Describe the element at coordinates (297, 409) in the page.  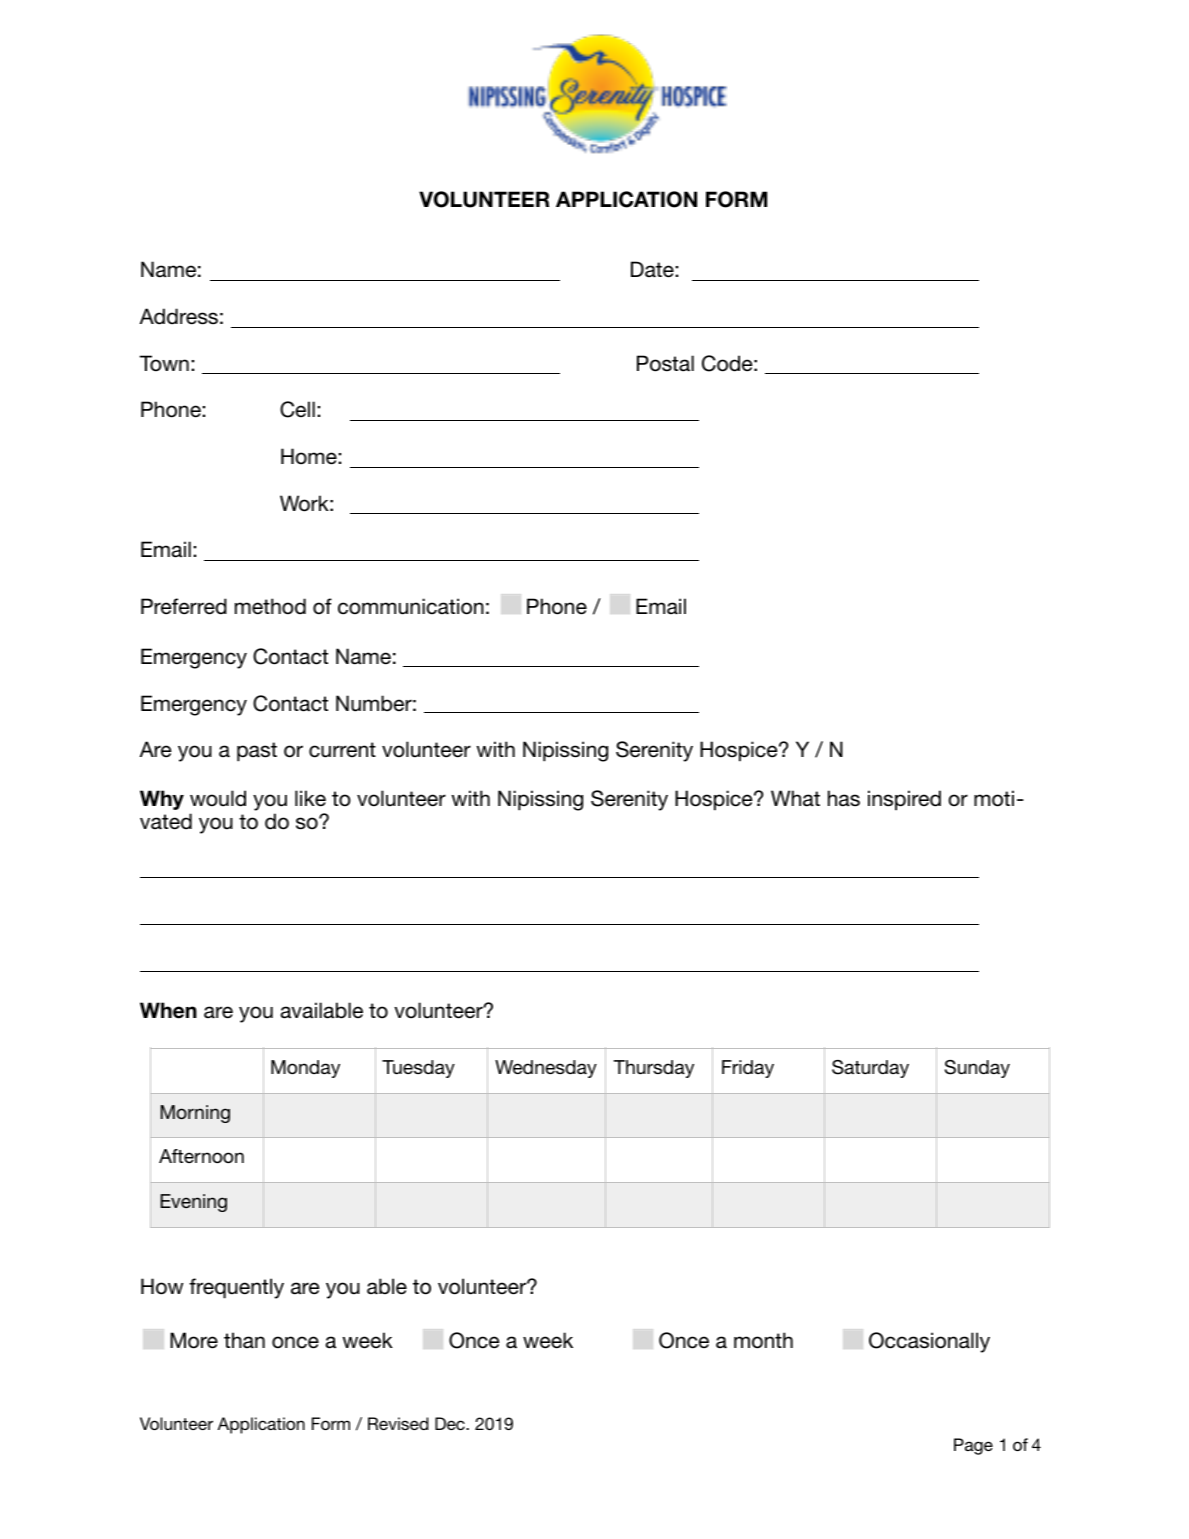
I see `Cell` at that location.
